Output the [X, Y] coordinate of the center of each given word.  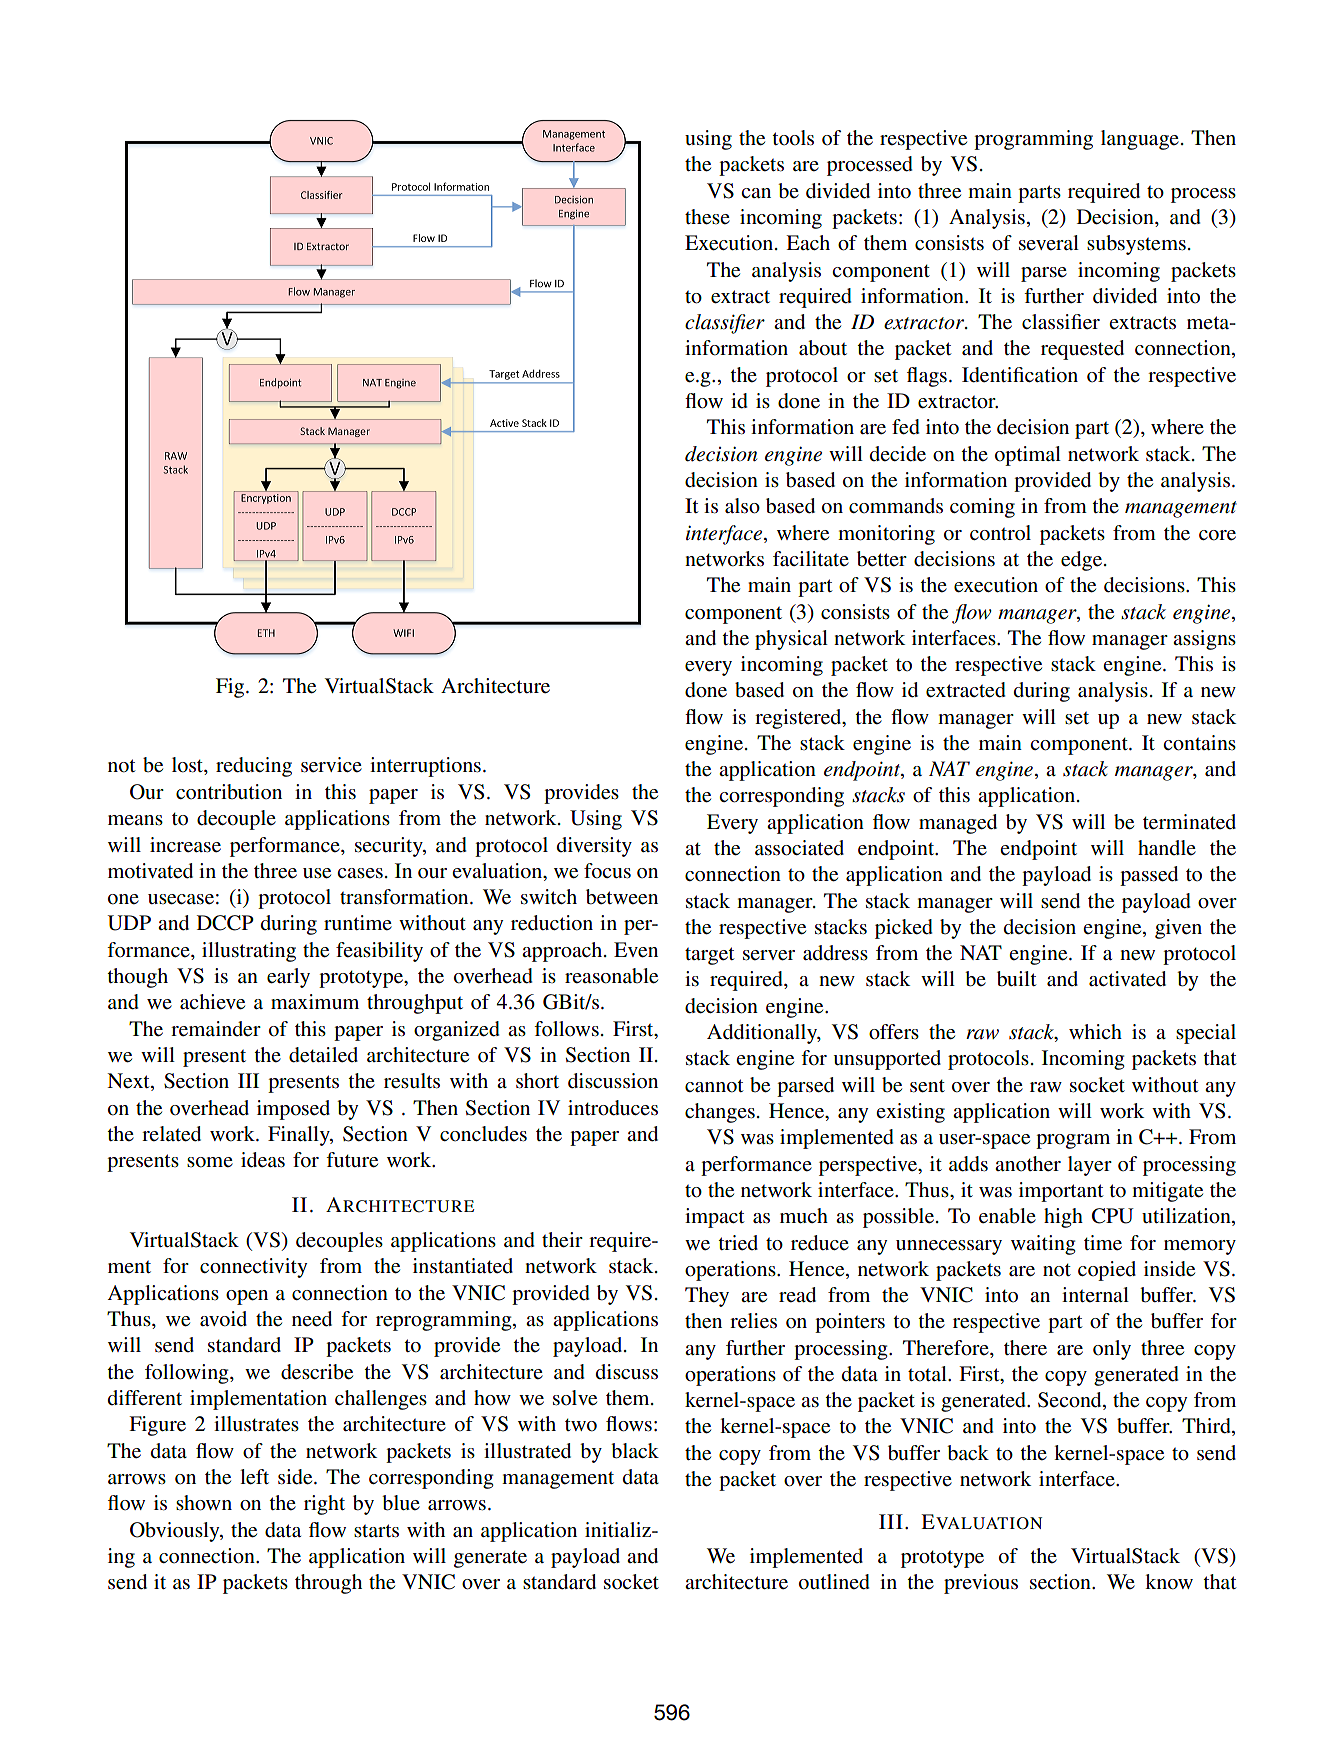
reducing [254, 767]
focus [607, 871]
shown [204, 1503]
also [742, 506]
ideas [263, 1160]
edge [1083, 561]
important [1061, 1192]
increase [185, 845]
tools [793, 138]
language [1140, 140]
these [707, 217]
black [635, 1451]
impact [714, 1218]
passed [1149, 876]
